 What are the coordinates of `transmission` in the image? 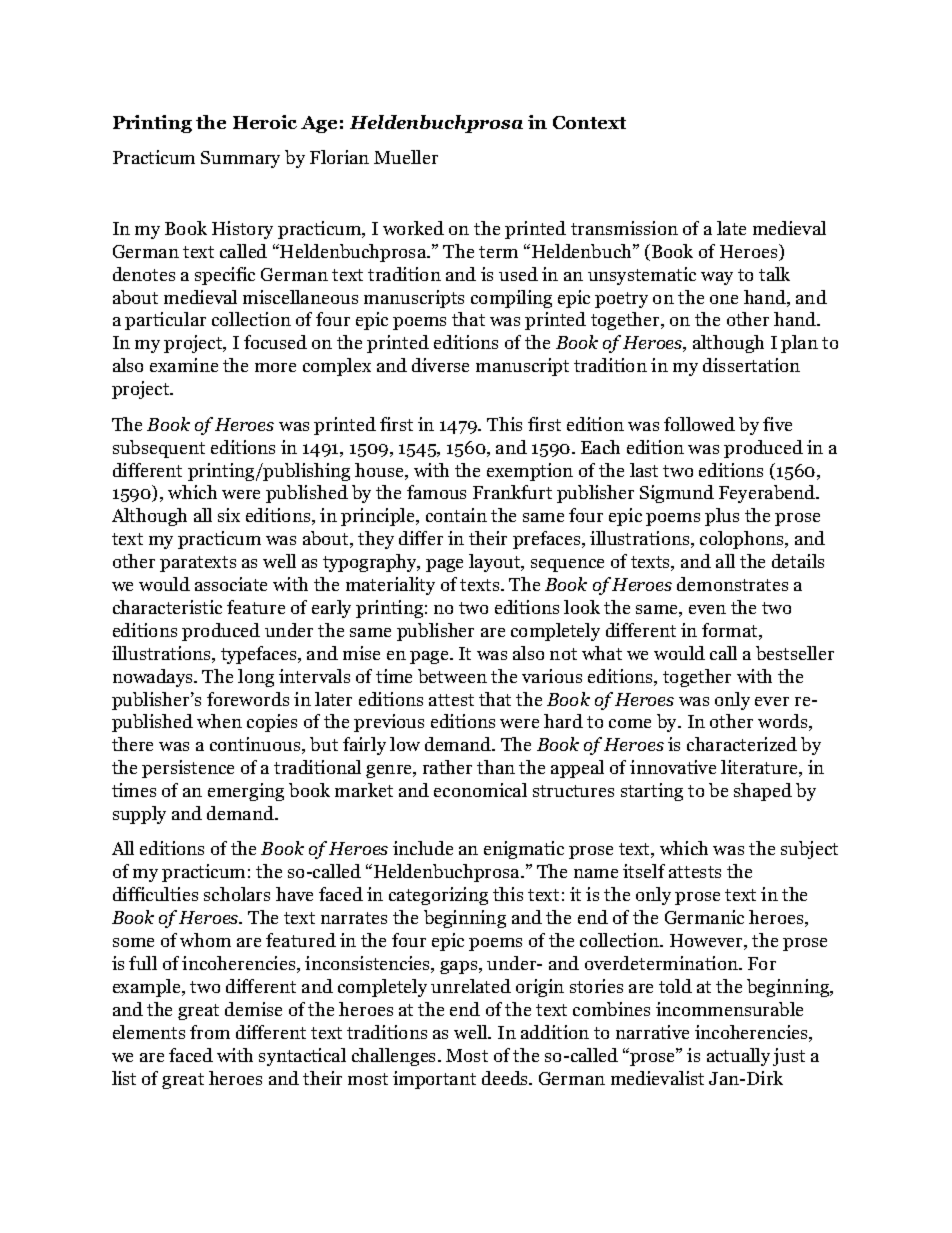 It's located at (624, 228).
